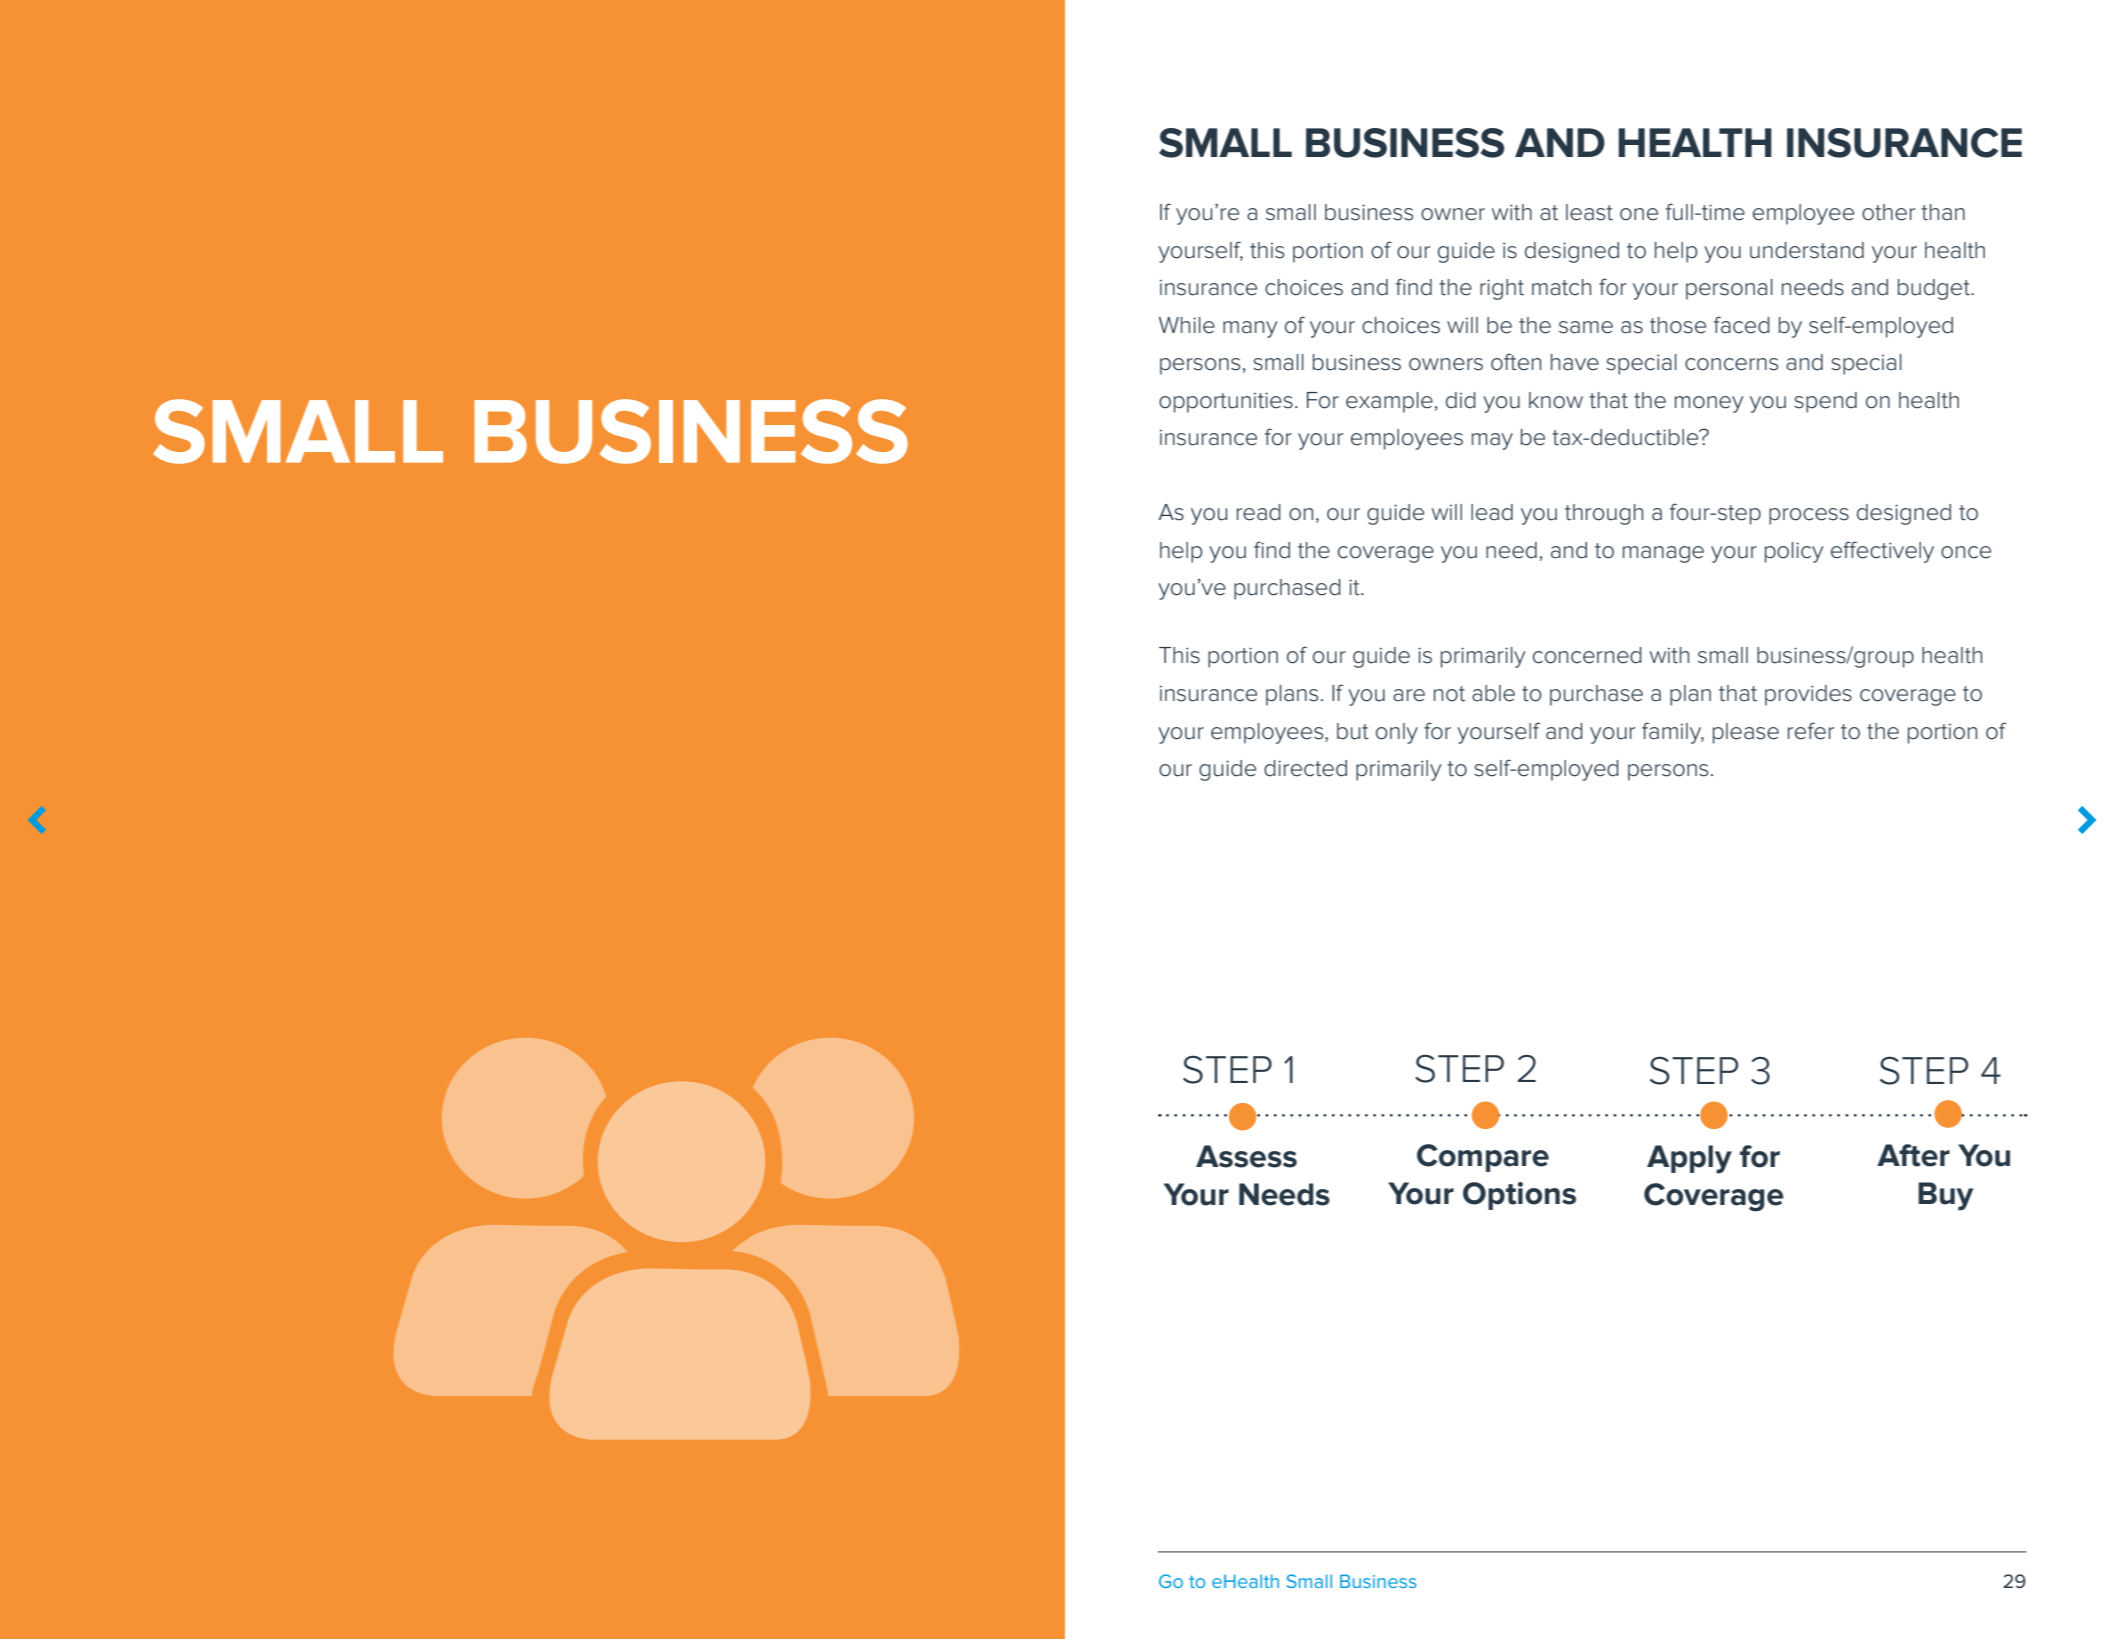 The image size is (2123, 1640). What do you see at coordinates (1246, 1156) in the document?
I see `Assess` at bounding box center [1246, 1156].
